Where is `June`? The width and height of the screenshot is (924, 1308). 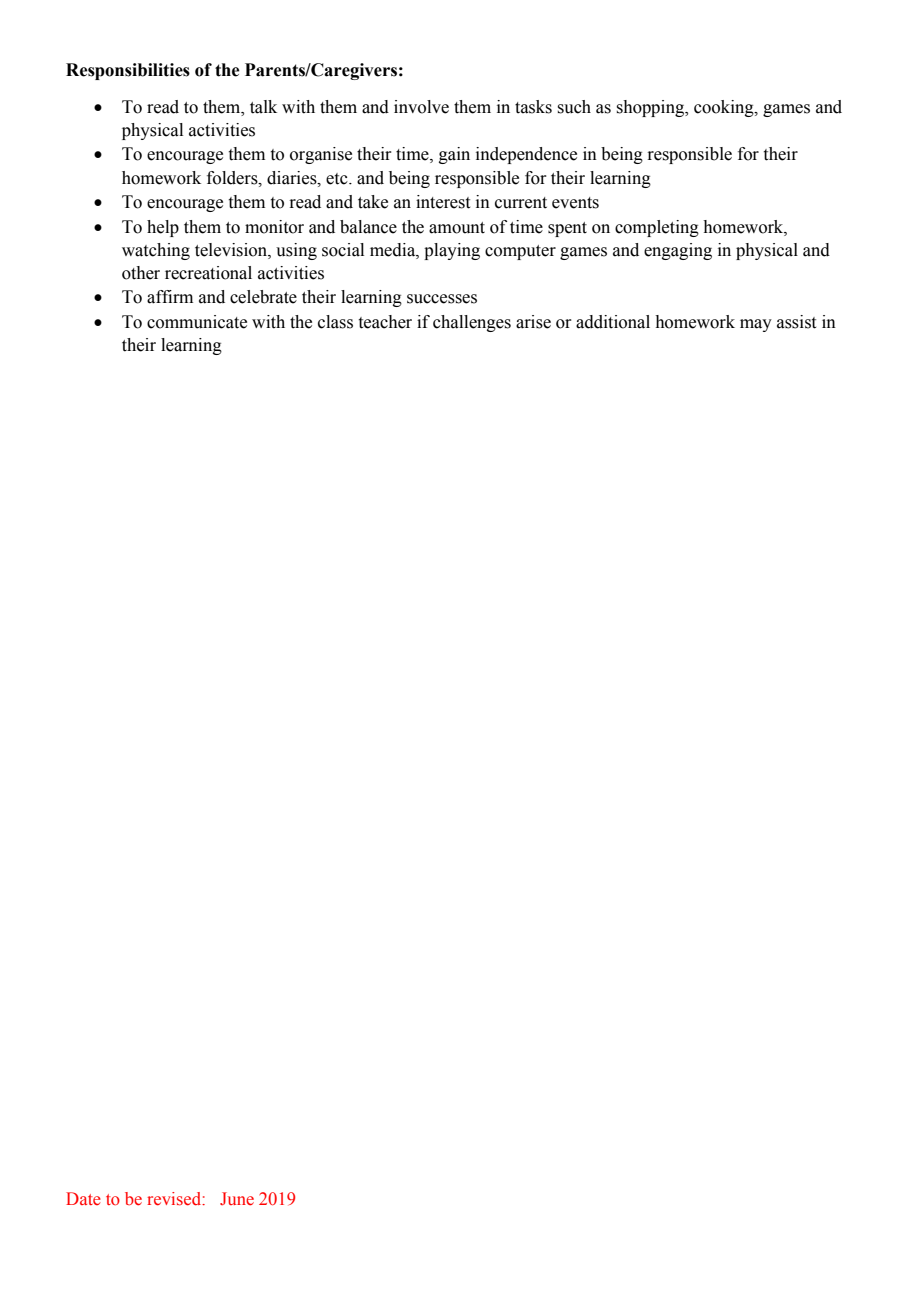 June is located at coordinates (237, 1199).
